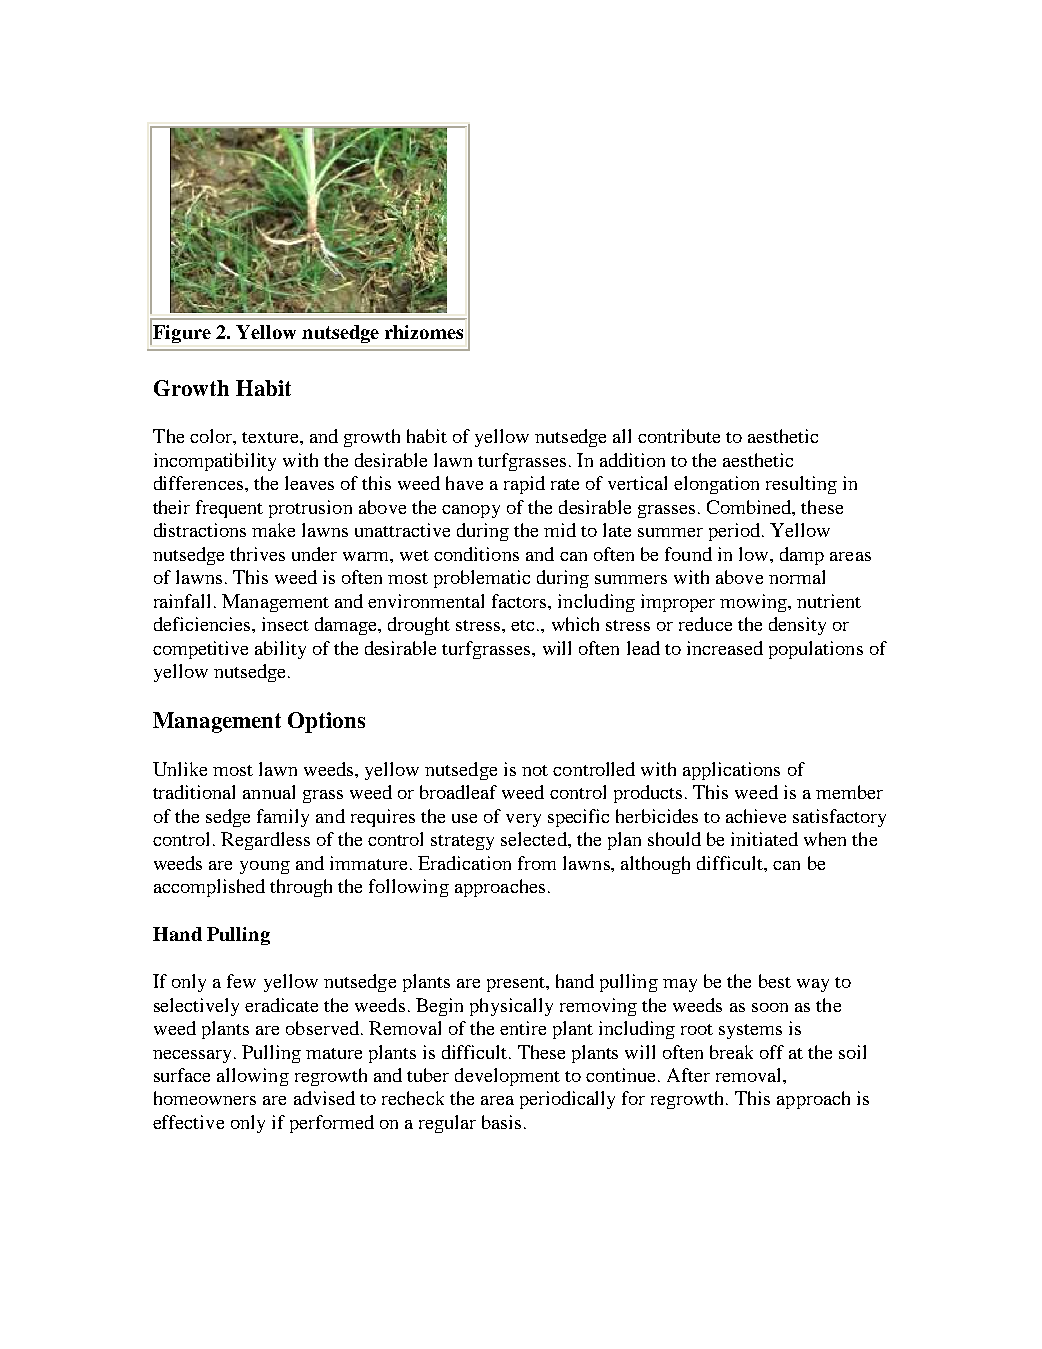  I want to click on not, so click(535, 770).
